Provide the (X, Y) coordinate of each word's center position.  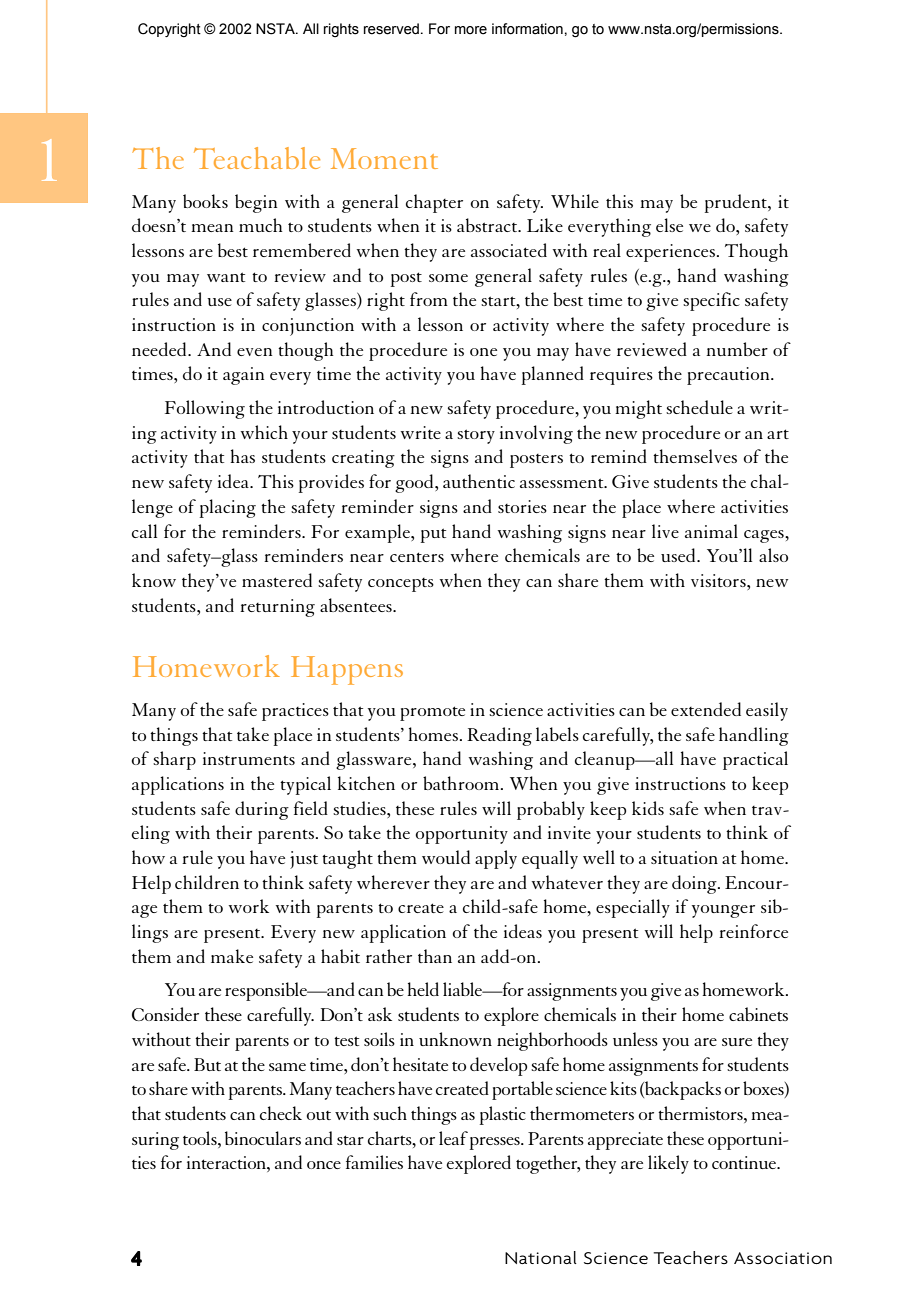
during (262, 810)
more (471, 30)
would (446, 857)
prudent (737, 203)
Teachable (257, 158)
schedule (699, 407)
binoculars (263, 1138)
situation (684, 857)
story (476, 436)
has (242, 456)
